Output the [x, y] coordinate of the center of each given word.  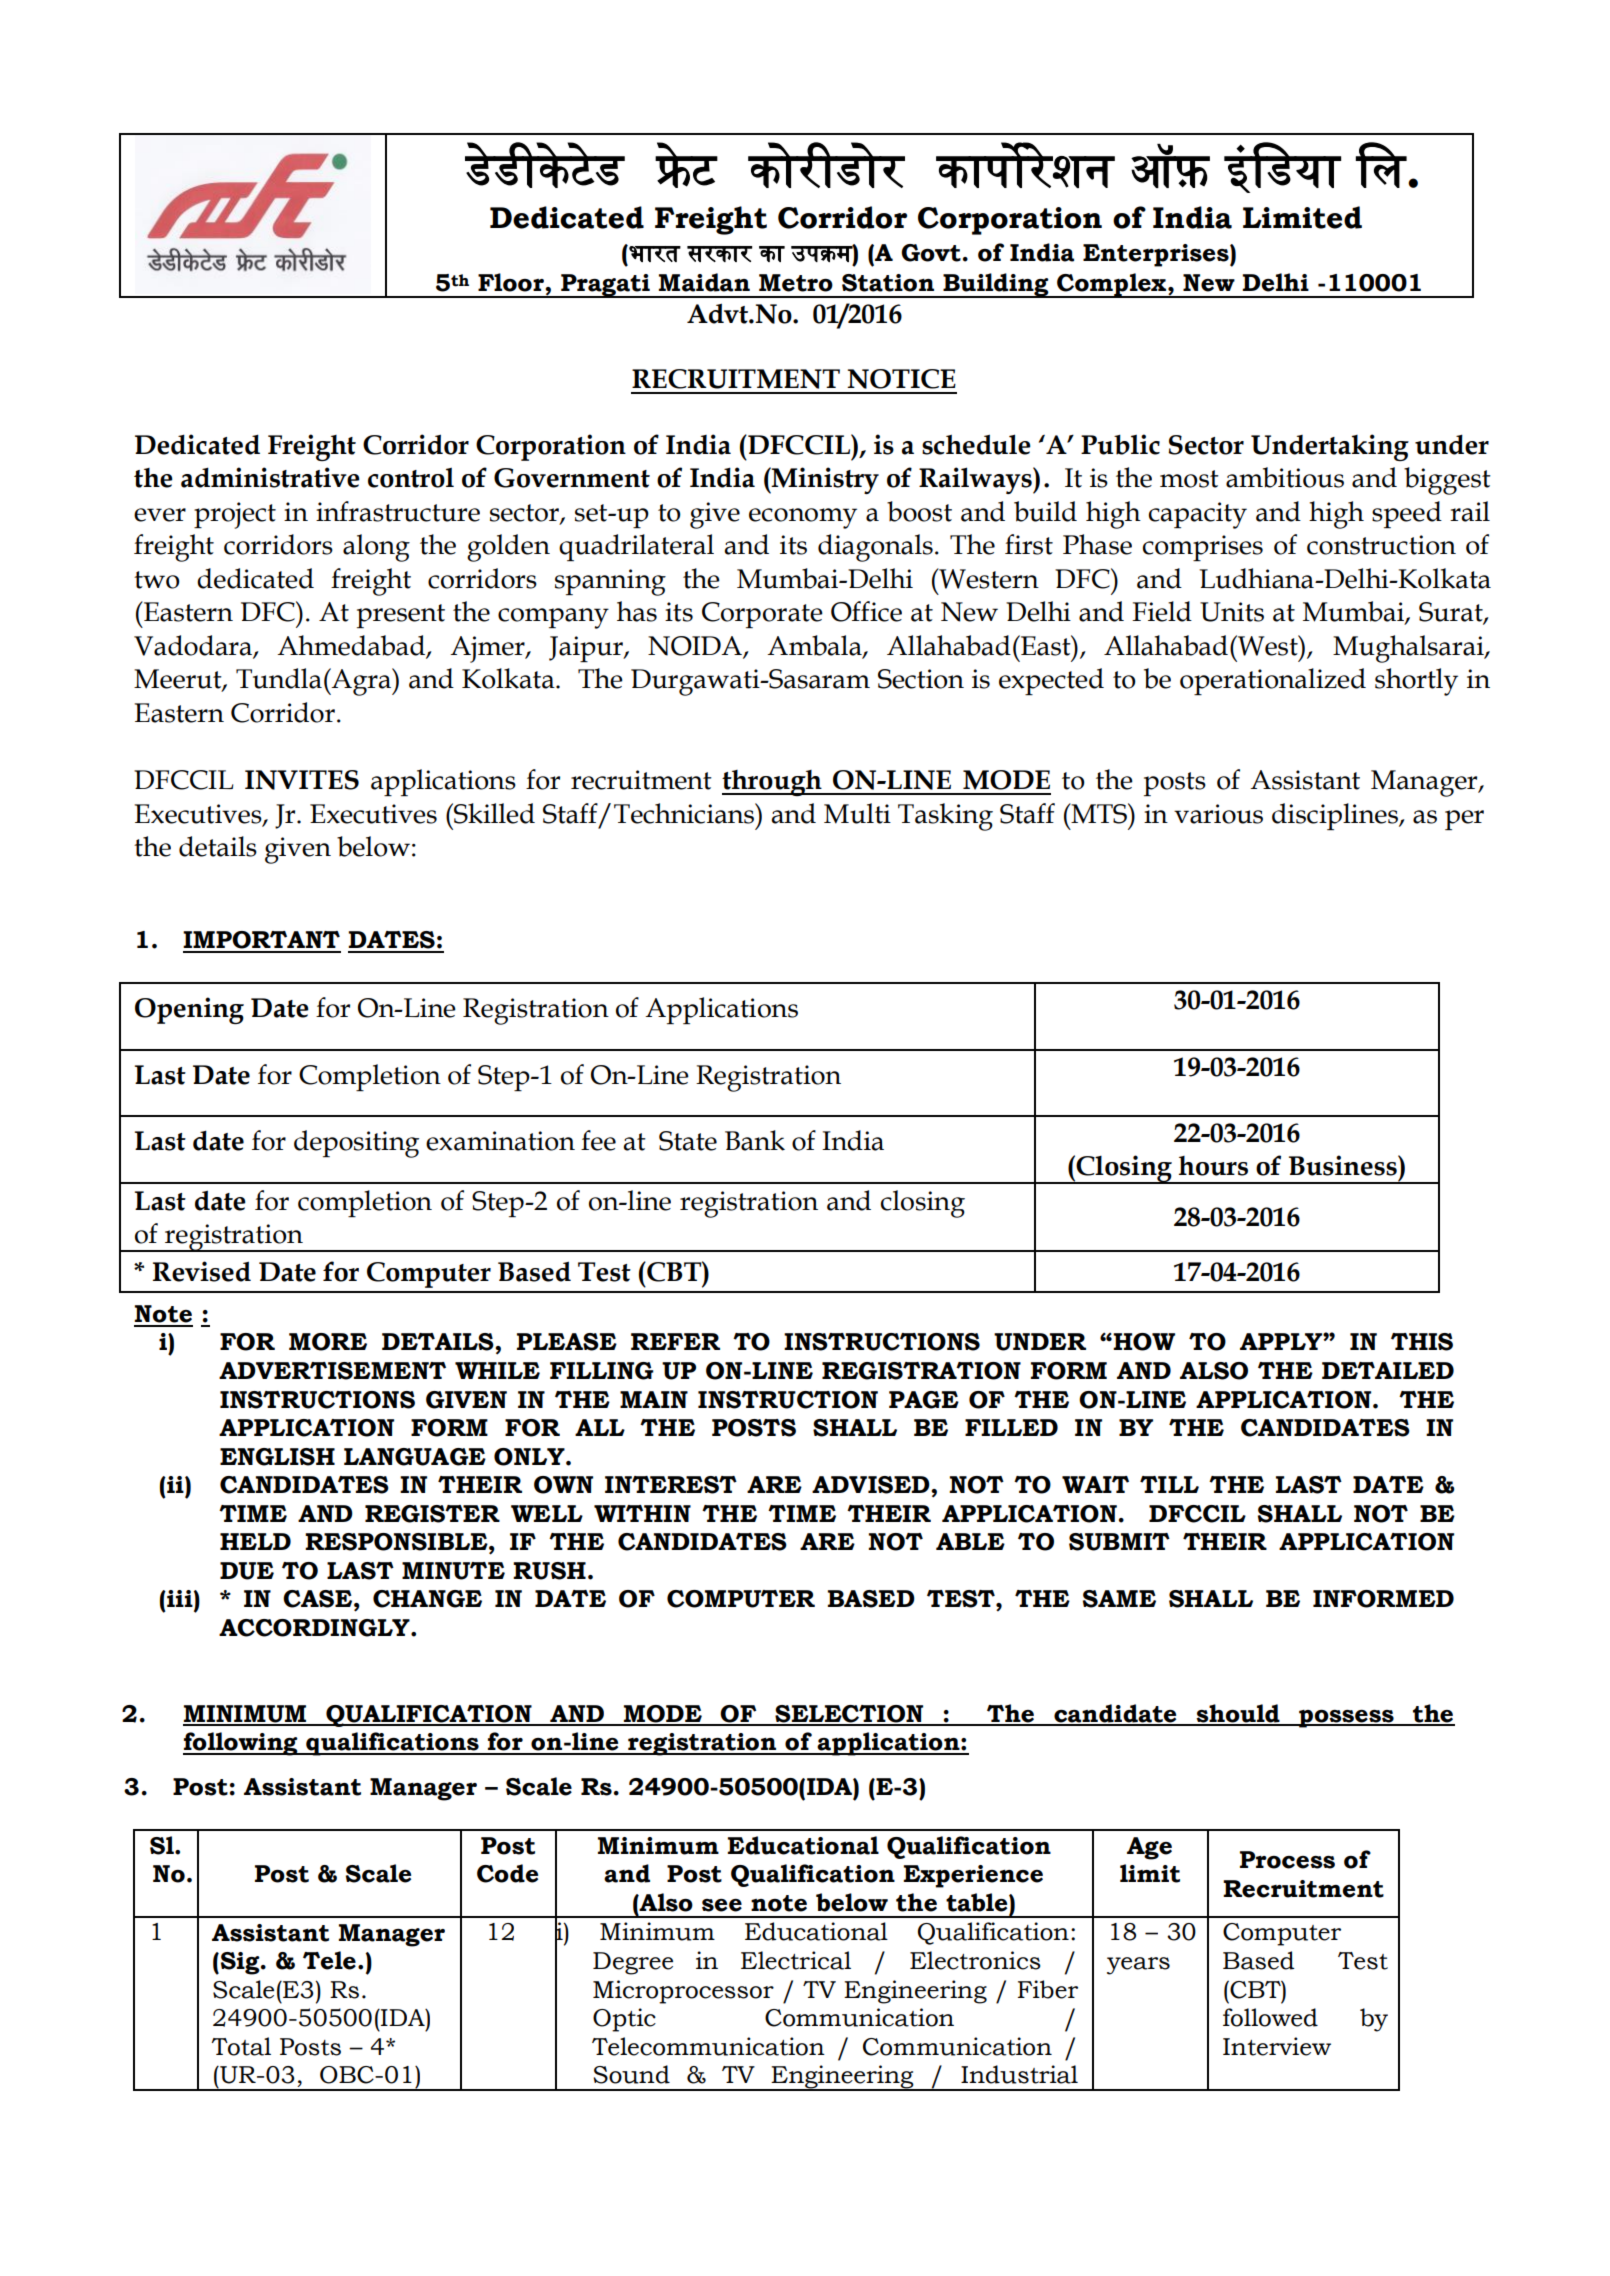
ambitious [1285, 477]
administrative [270, 477]
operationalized [1273, 681]
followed [1270, 2017]
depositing [356, 1144]
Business [1344, 1165]
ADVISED [872, 1485]
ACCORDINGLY [315, 1628]
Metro [796, 283]
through [773, 783]
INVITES [302, 780]
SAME [1119, 1599]
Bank [755, 1140]
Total [241, 2046]
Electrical [796, 1960]
